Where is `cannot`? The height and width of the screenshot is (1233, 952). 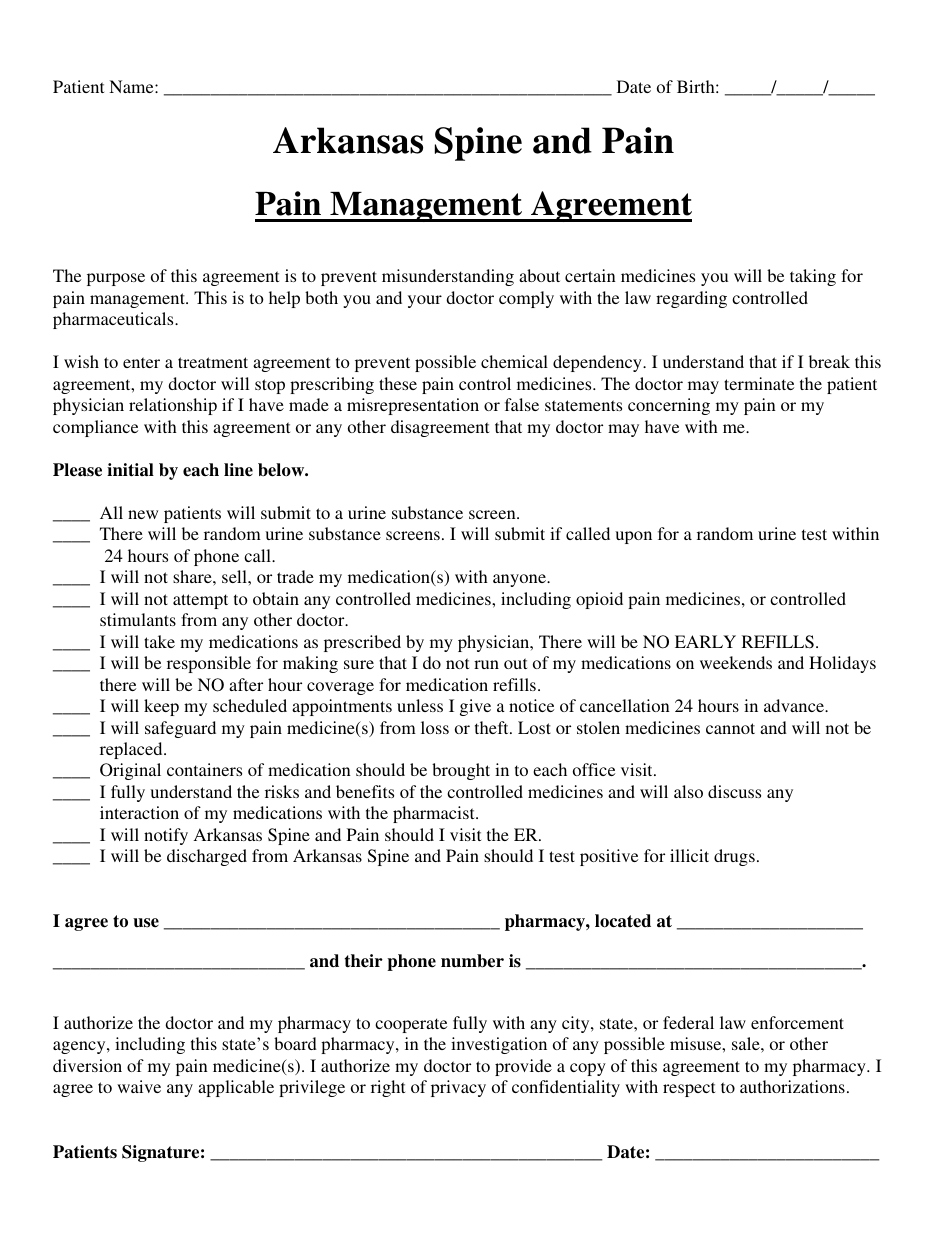
cannot is located at coordinates (730, 728).
